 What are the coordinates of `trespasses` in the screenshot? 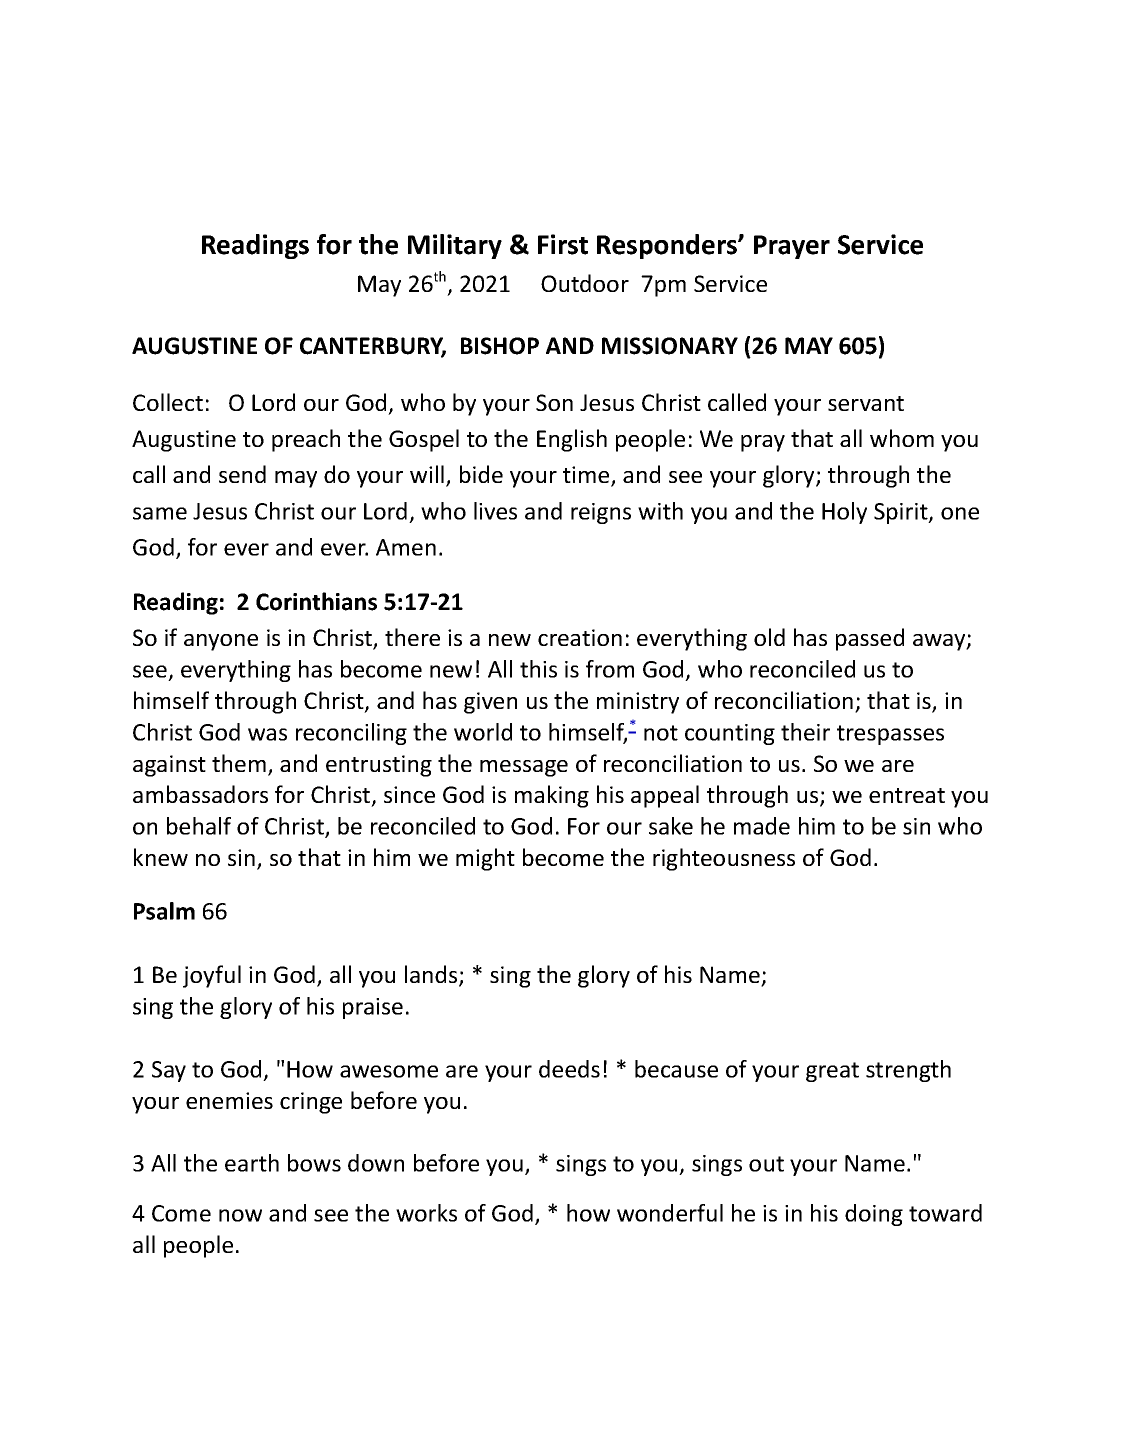 It's located at (890, 735).
